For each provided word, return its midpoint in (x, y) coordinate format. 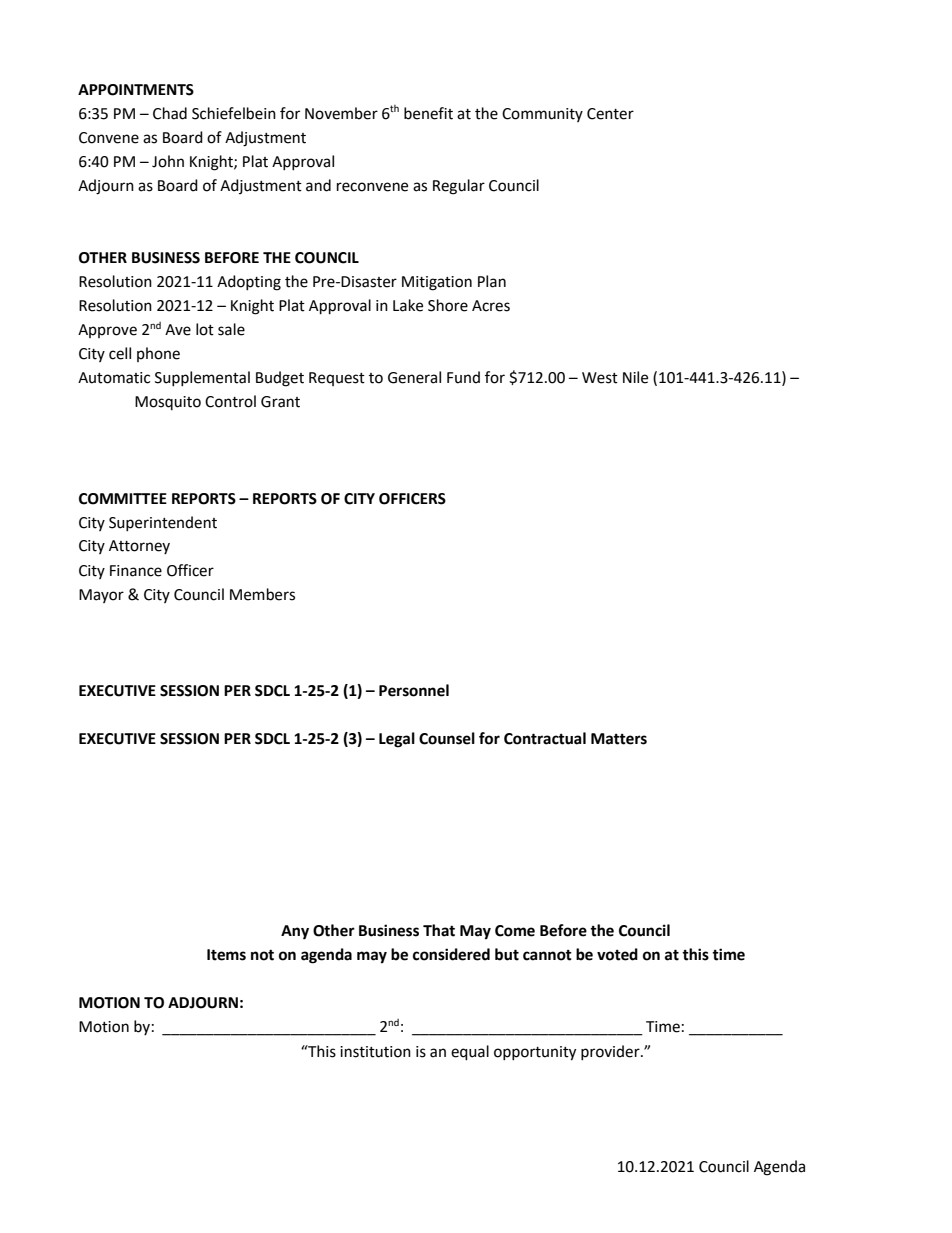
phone (158, 354)
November (341, 113)
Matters (619, 739)
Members (262, 594)
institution (375, 1052)
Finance (136, 571)
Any (295, 932)
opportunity (535, 1053)
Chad (170, 113)
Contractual (545, 738)
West (600, 378)
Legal (397, 740)
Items (226, 955)
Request (337, 379)
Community (542, 115)
